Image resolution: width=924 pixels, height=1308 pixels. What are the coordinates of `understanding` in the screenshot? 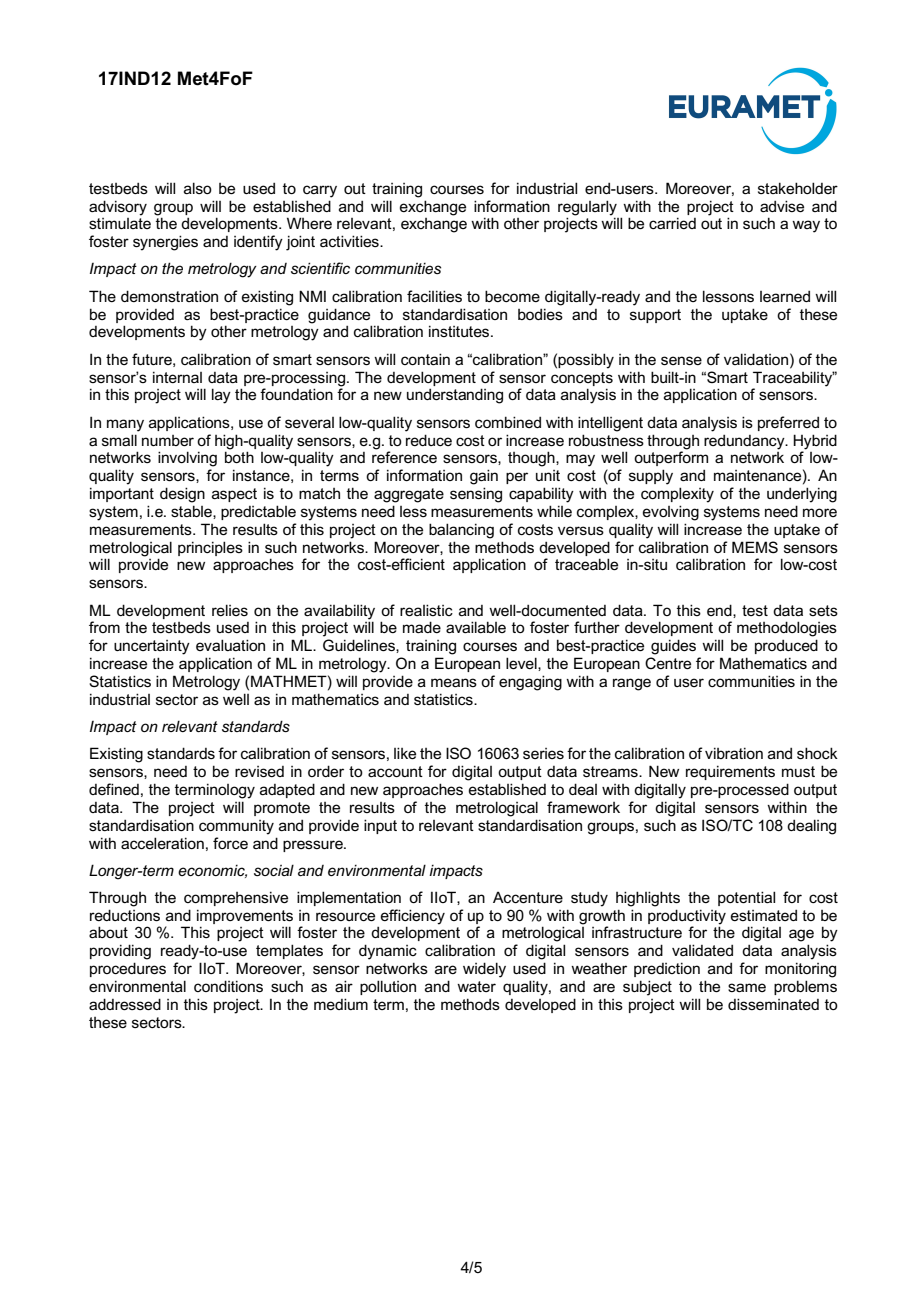 It's located at (455, 396).
